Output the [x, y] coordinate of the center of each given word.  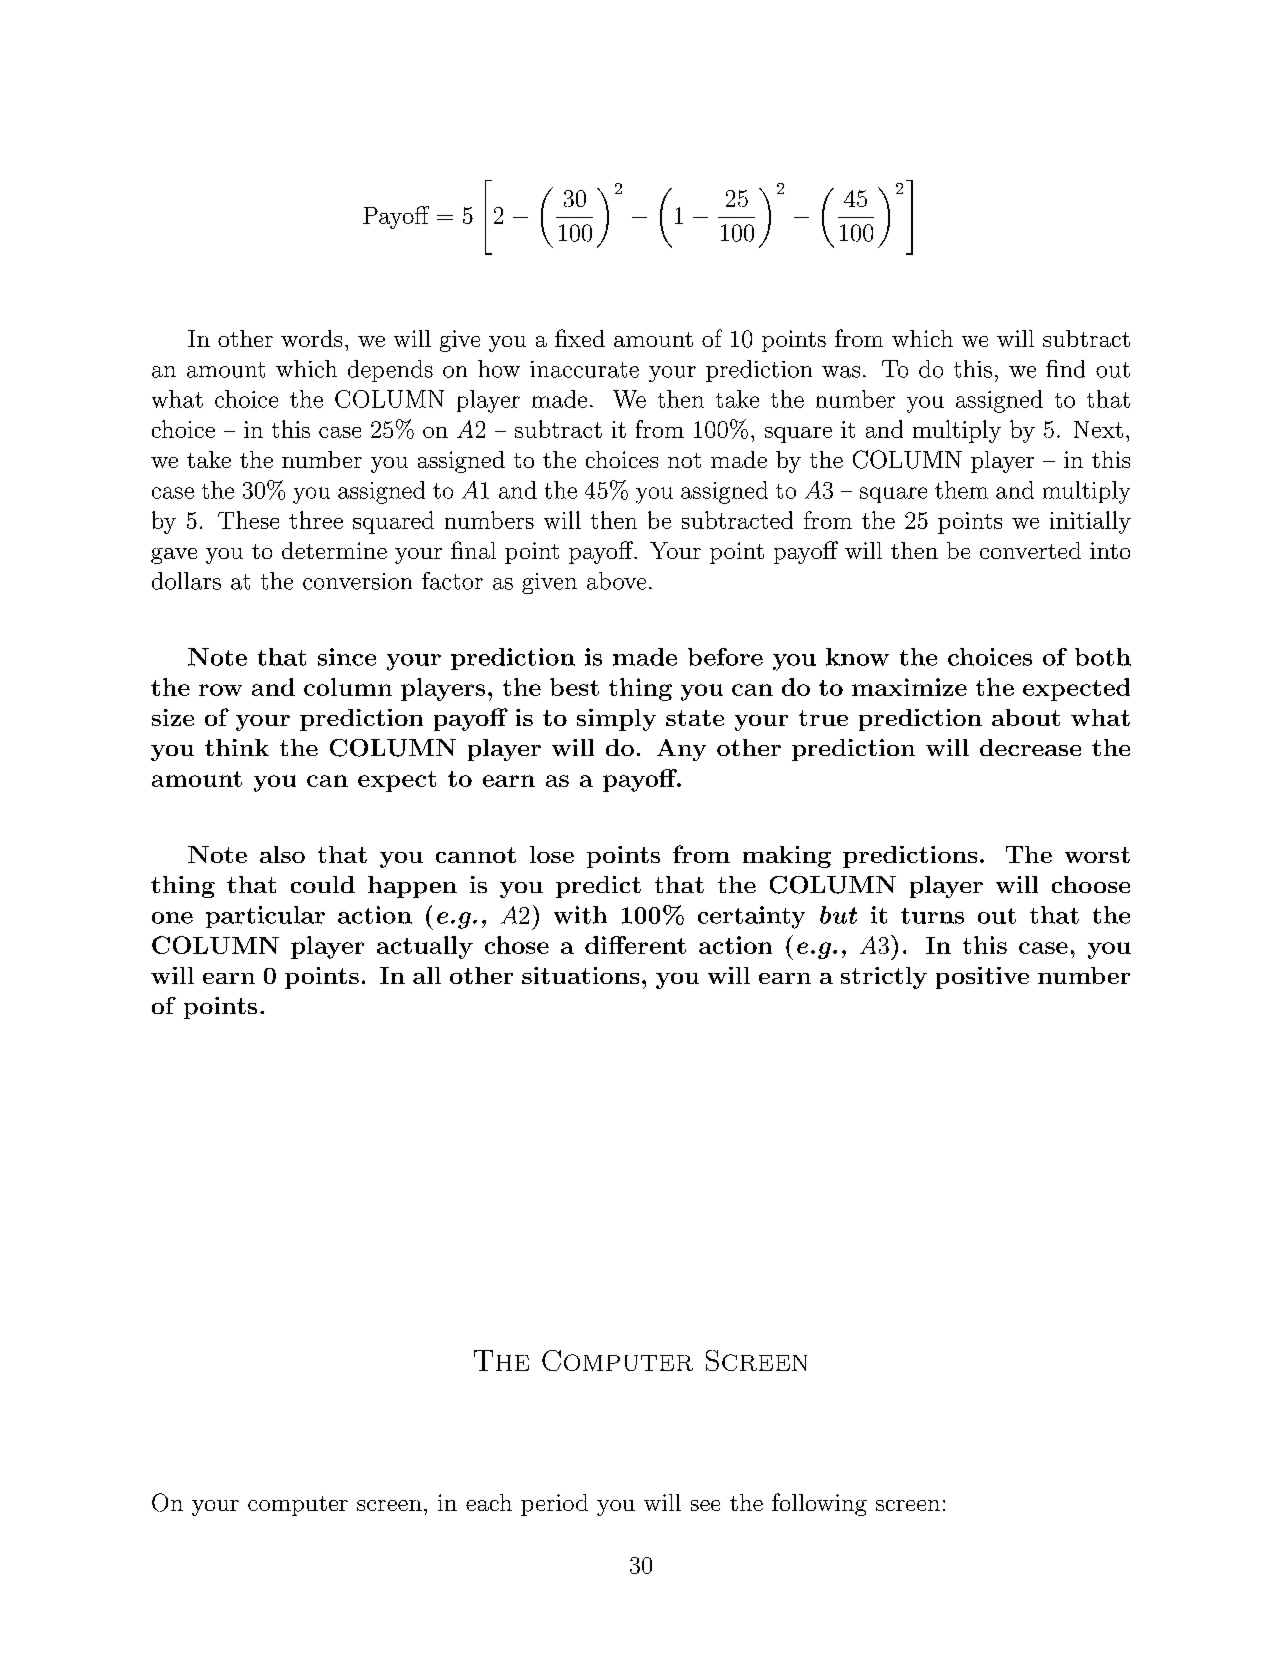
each [489, 1502]
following [819, 1504]
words [311, 338]
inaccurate [584, 369]
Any [681, 750]
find [1065, 369]
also [282, 854]
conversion [357, 581]
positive [982, 978]
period [554, 1505]
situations [580, 975]
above [616, 581]
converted [1030, 550]
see [705, 1505]
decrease [1030, 747]
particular [265, 917]
